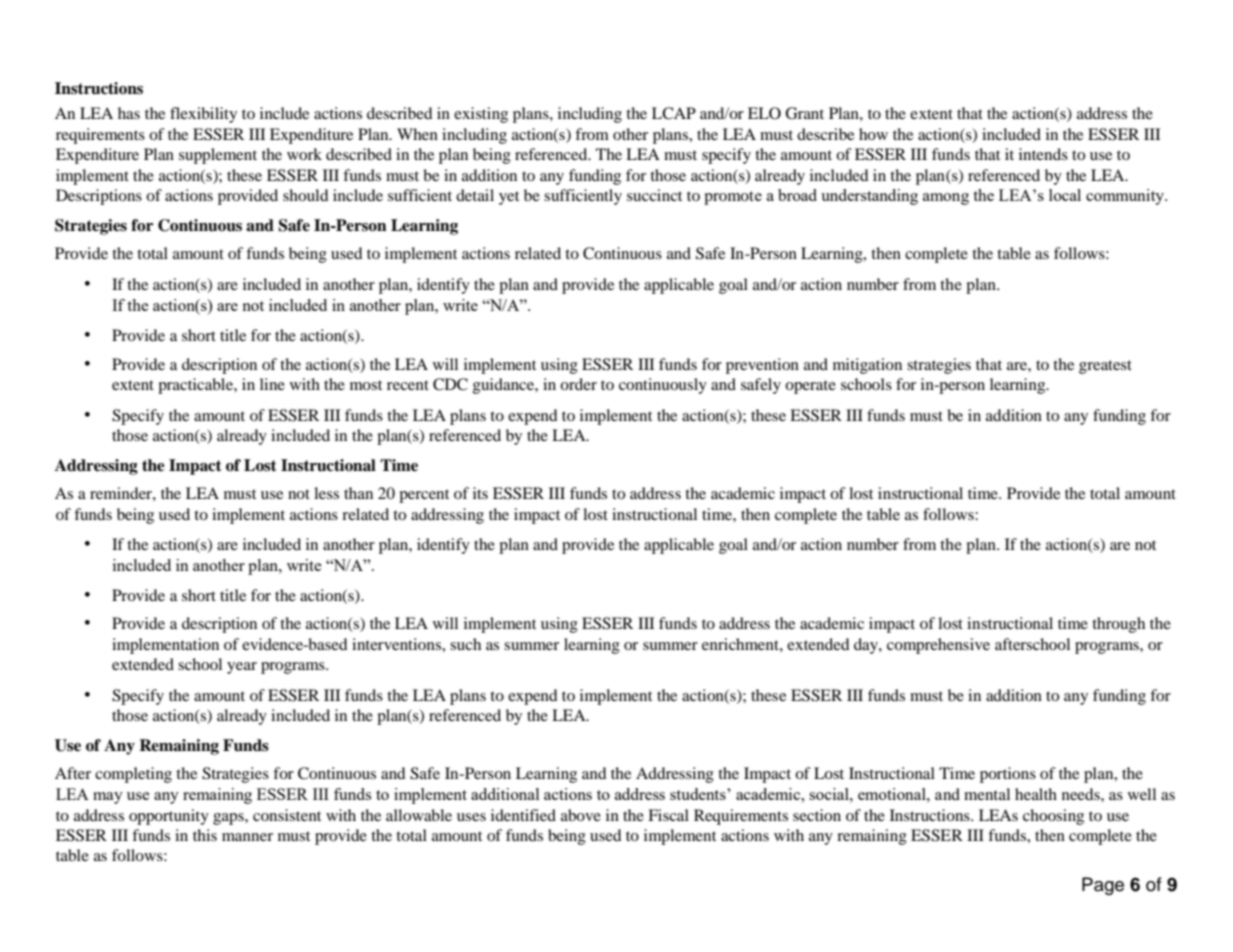 The height and width of the screenshot is (952, 1233). I want to click on supplement, so click(218, 156).
